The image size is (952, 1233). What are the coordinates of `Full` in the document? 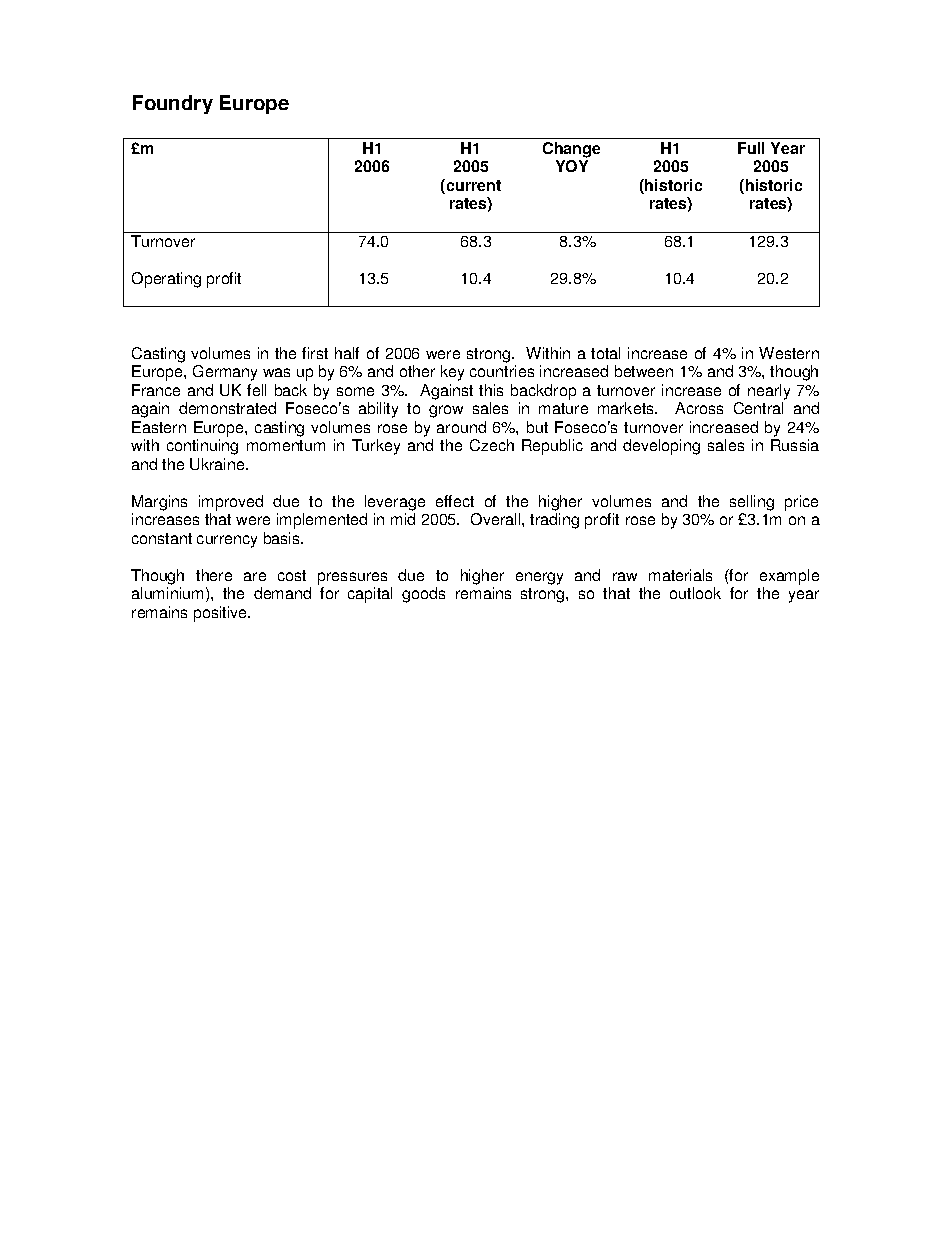 It's located at (751, 148).
